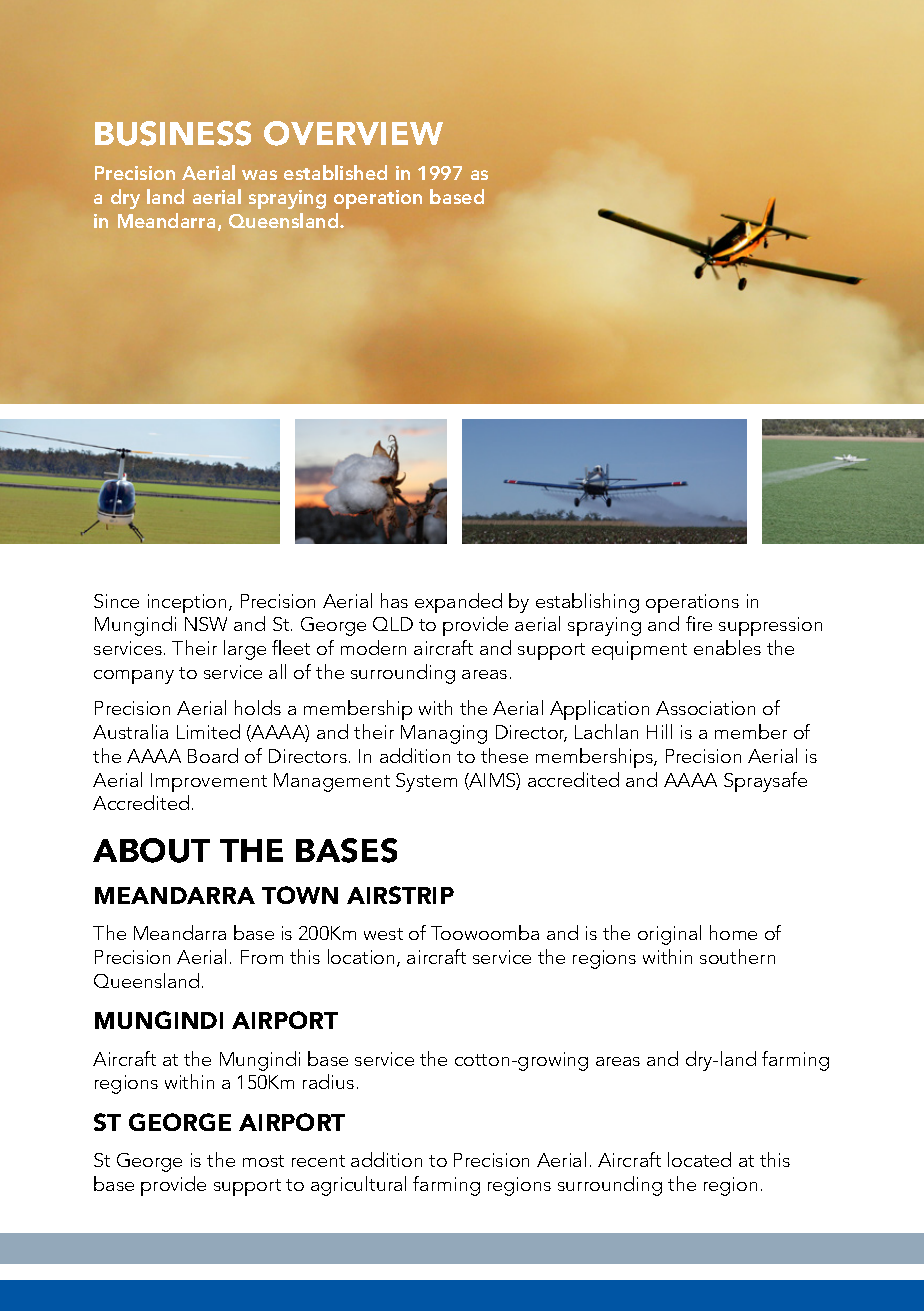  I want to click on located, so click(699, 1159).
